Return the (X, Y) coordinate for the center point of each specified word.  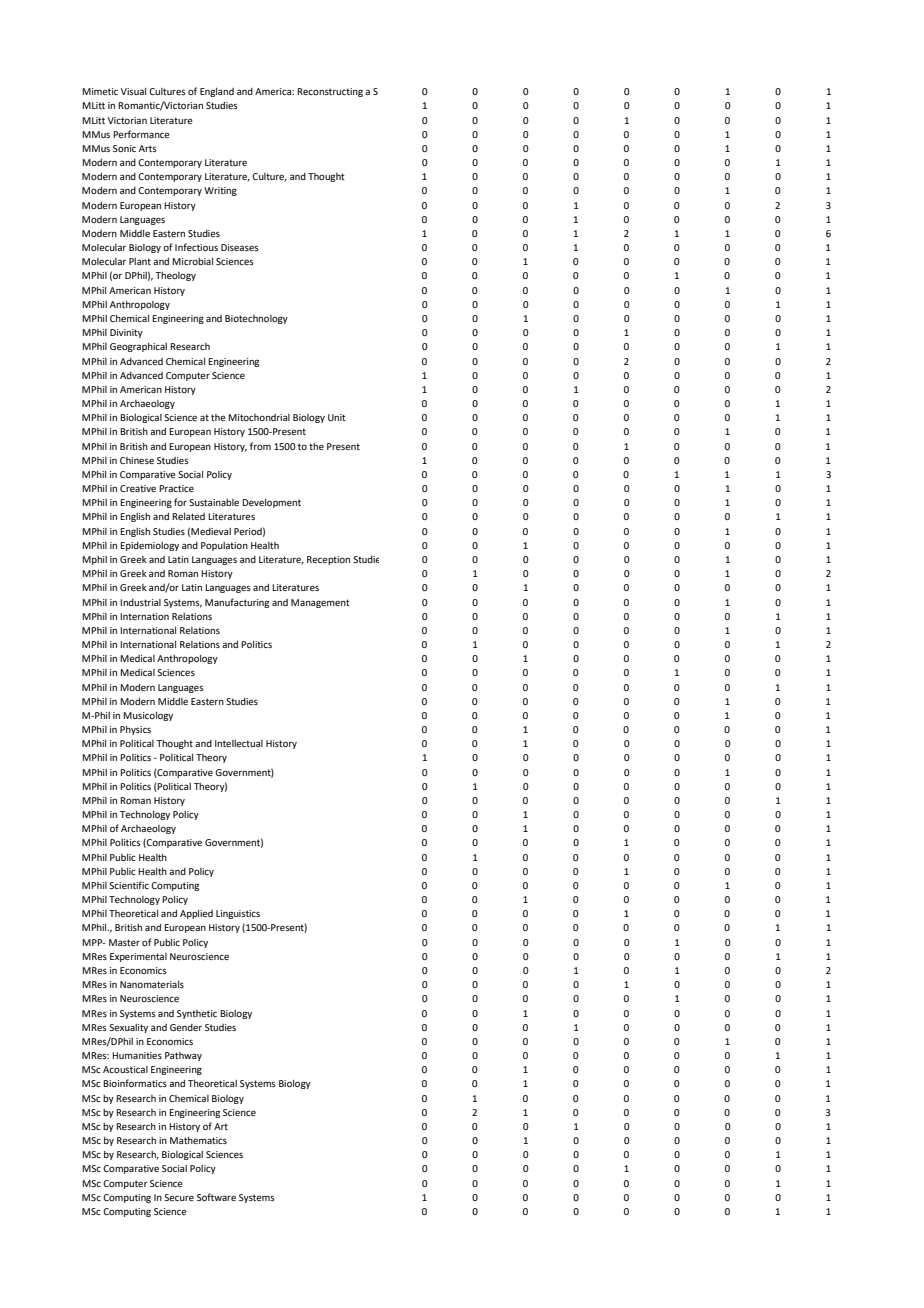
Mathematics (198, 1140)
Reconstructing (330, 92)
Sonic (124, 148)
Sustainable (214, 502)
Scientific (129, 885)
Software (216, 1197)
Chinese (137, 460)
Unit (337, 417)
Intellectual (239, 743)
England (217, 92)
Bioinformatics (135, 1083)
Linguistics (238, 914)
